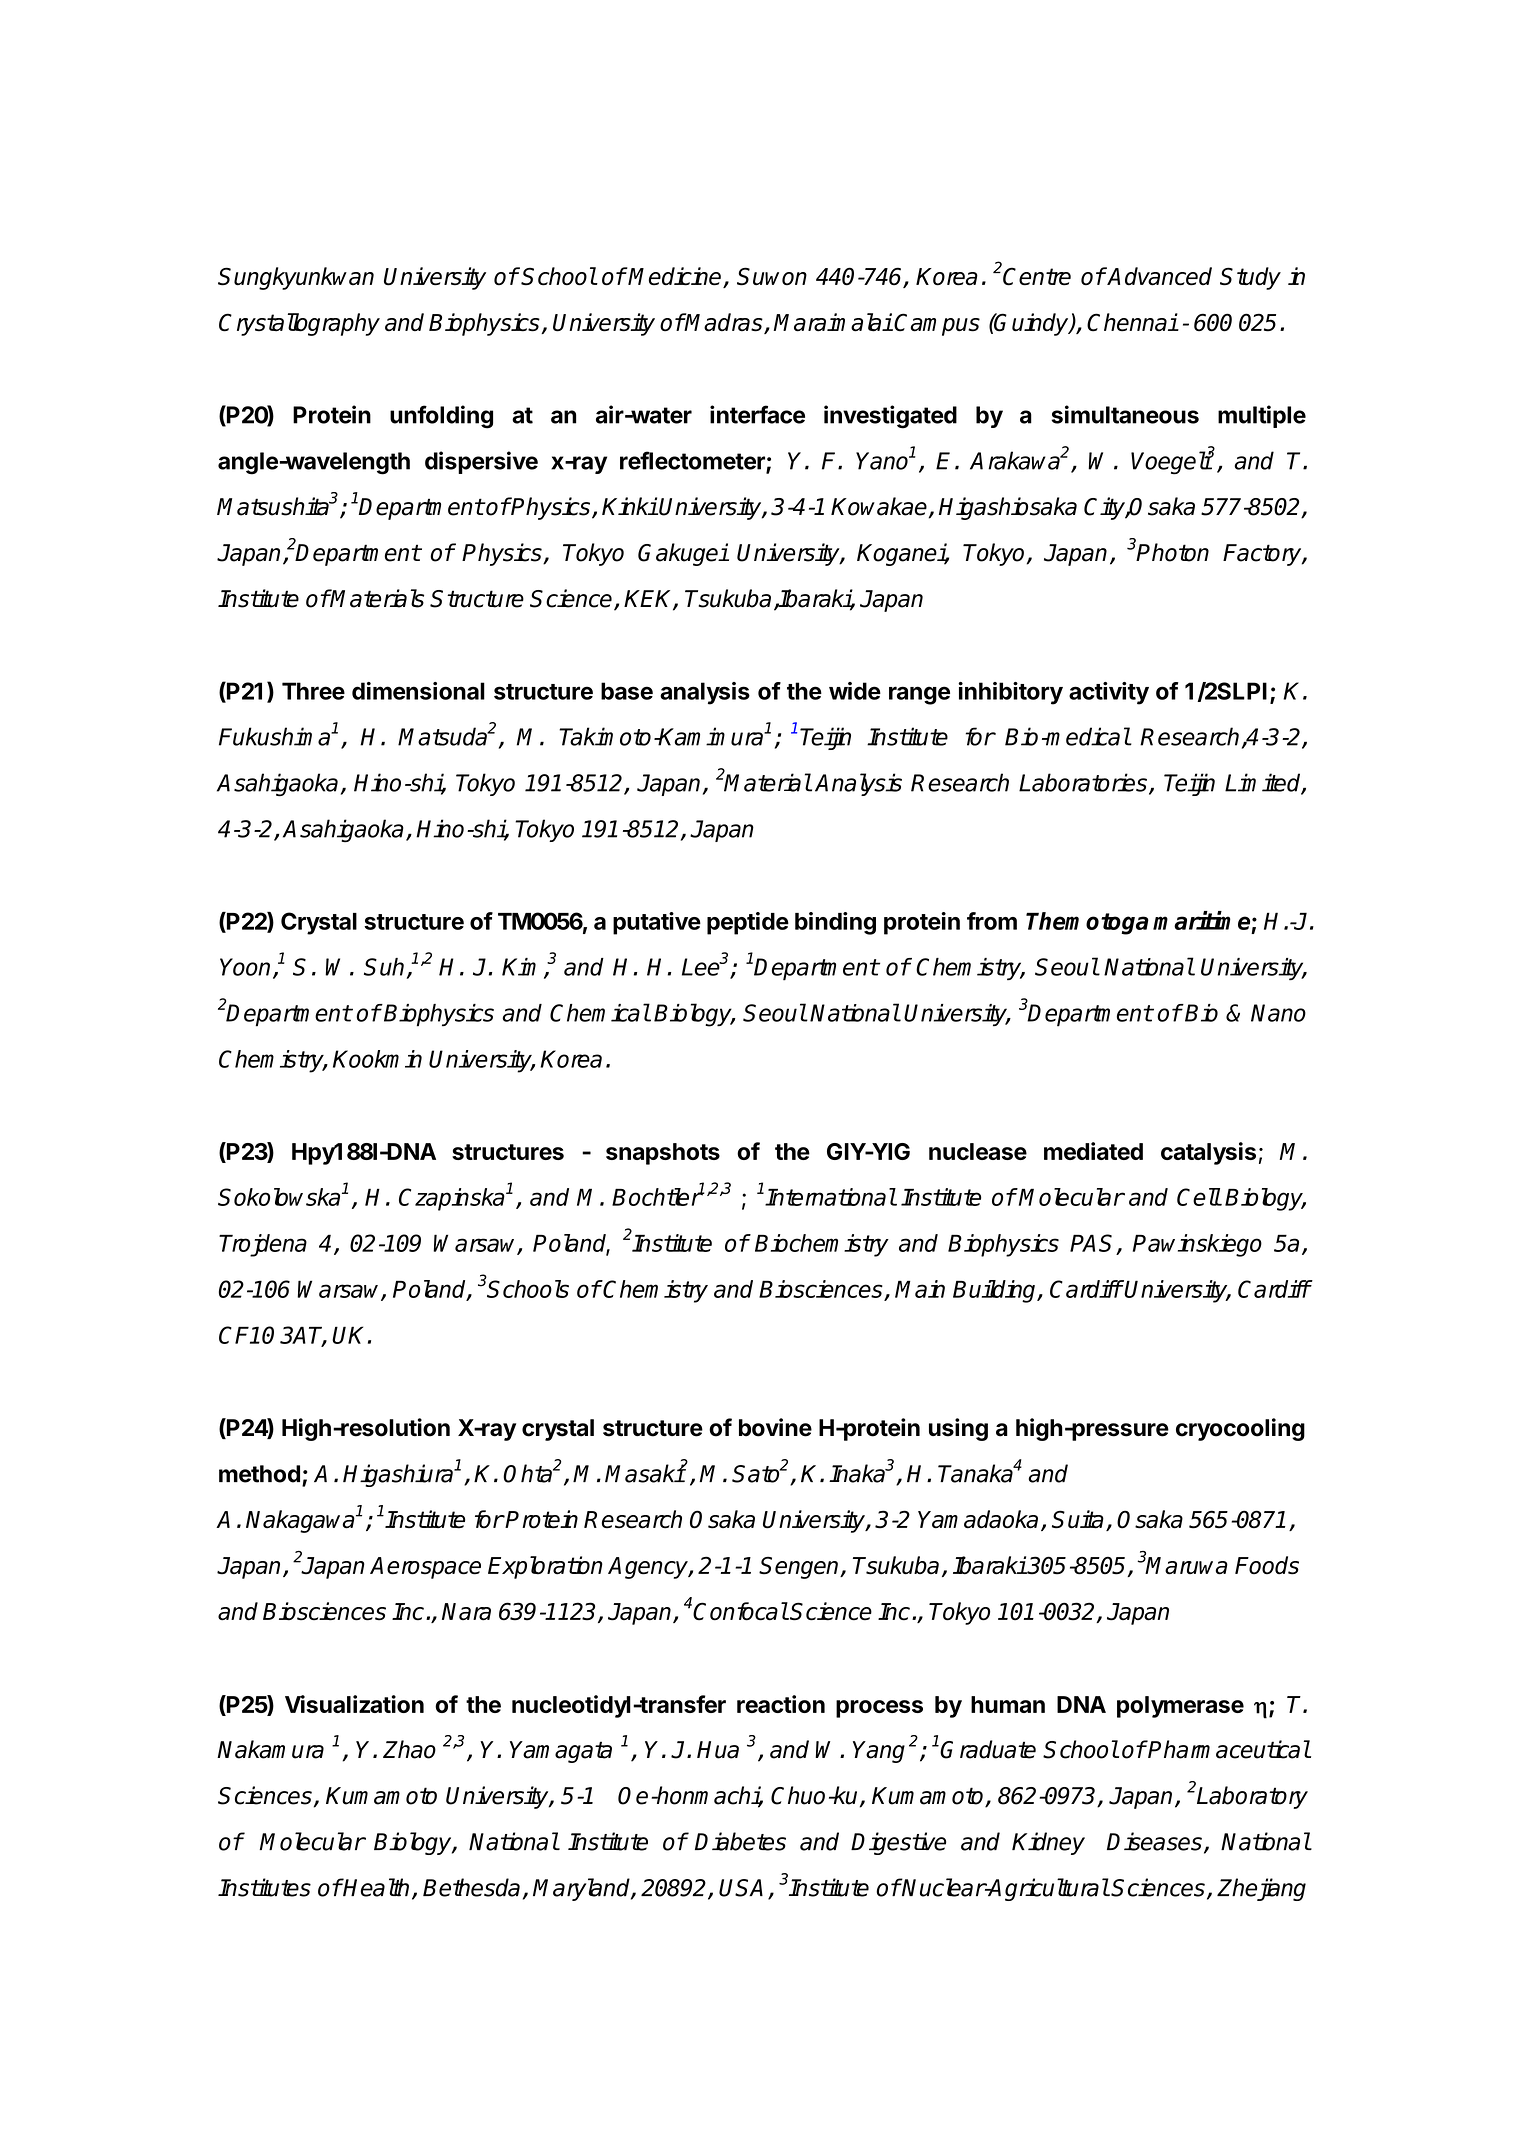  I want to click on Bethesda, so click(471, 1887).
